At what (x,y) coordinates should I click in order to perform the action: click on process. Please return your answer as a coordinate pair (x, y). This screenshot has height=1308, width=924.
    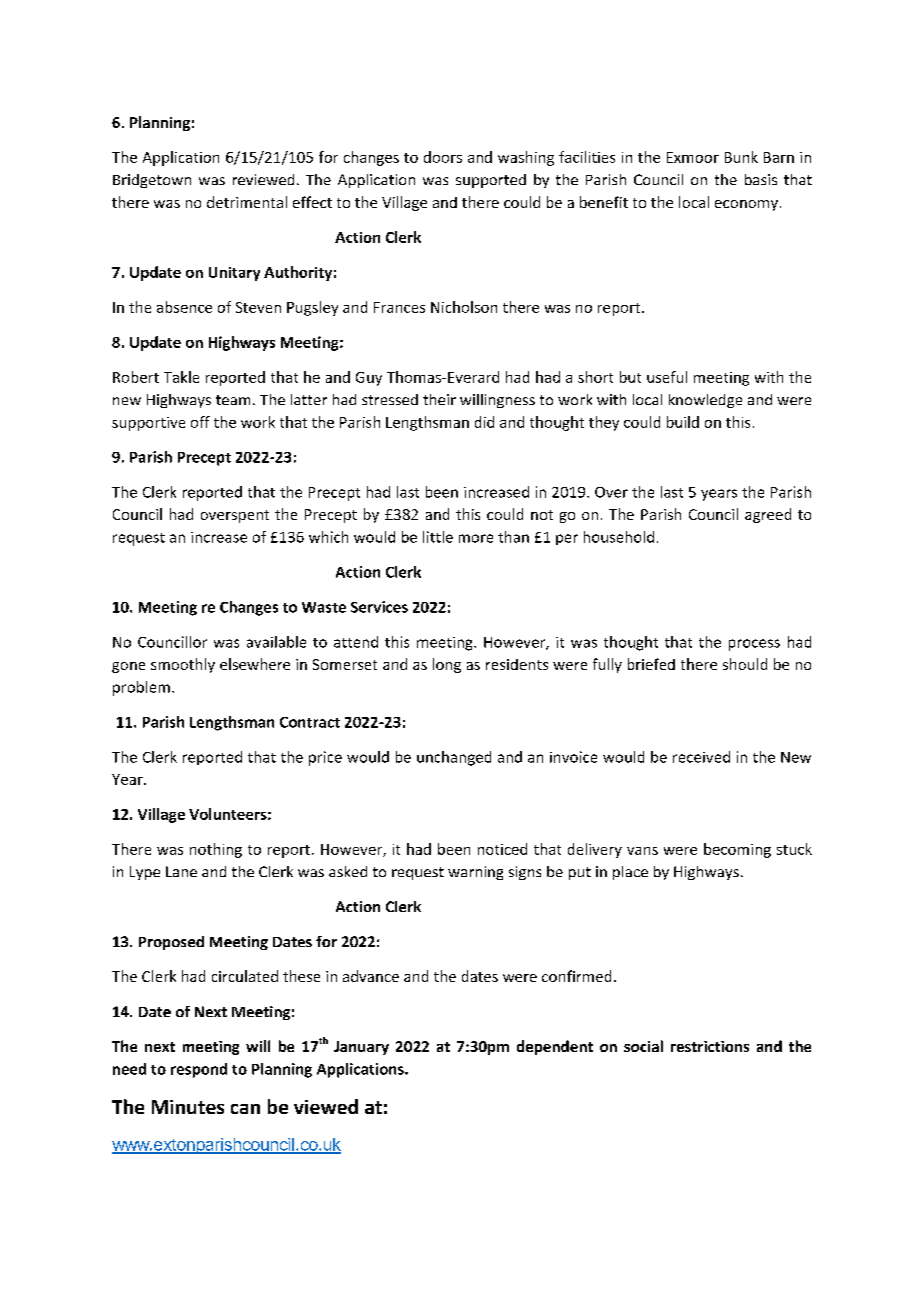
    Looking at the image, I should click on (754, 645).
